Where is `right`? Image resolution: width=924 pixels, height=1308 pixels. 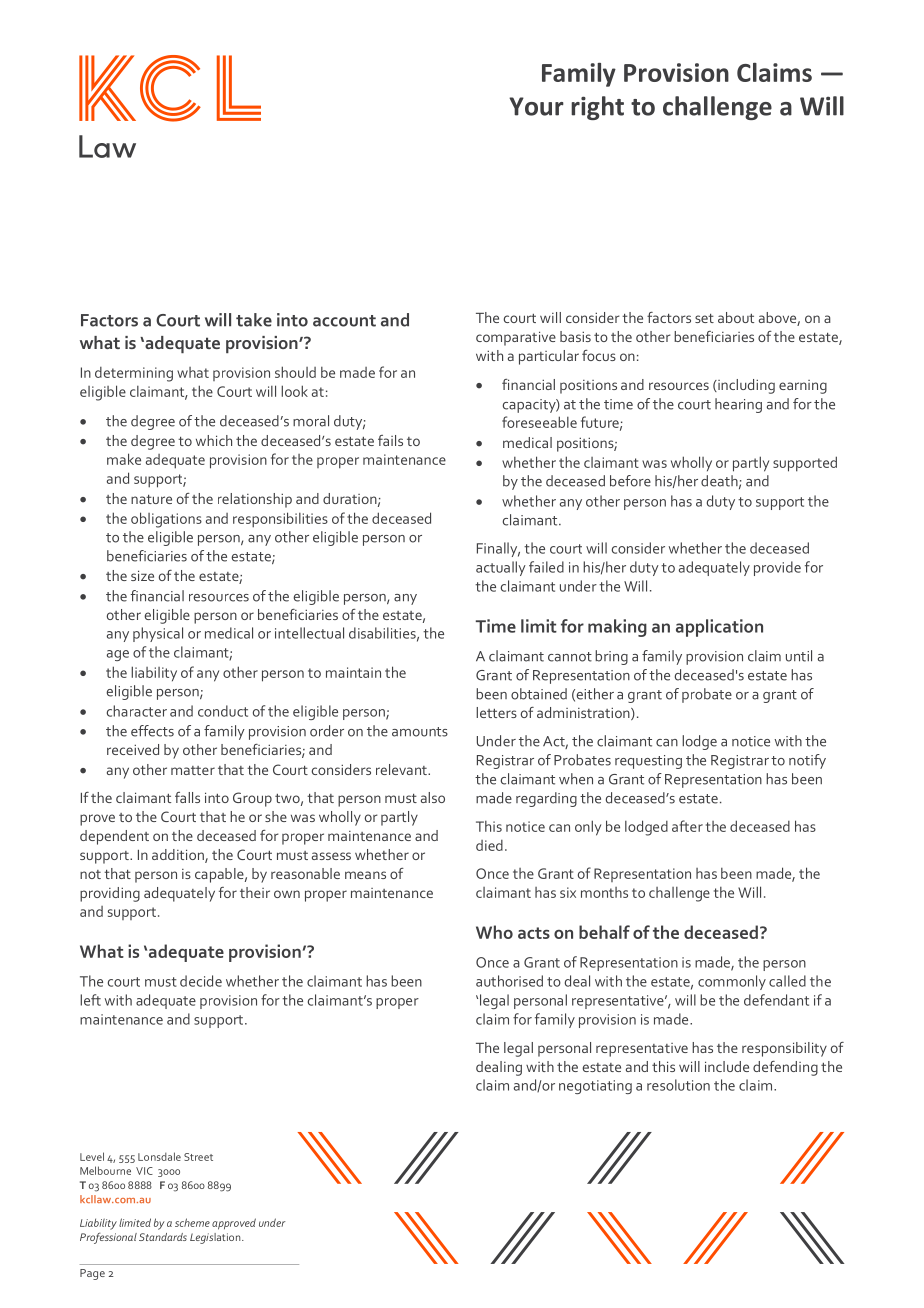 right is located at coordinates (597, 108).
